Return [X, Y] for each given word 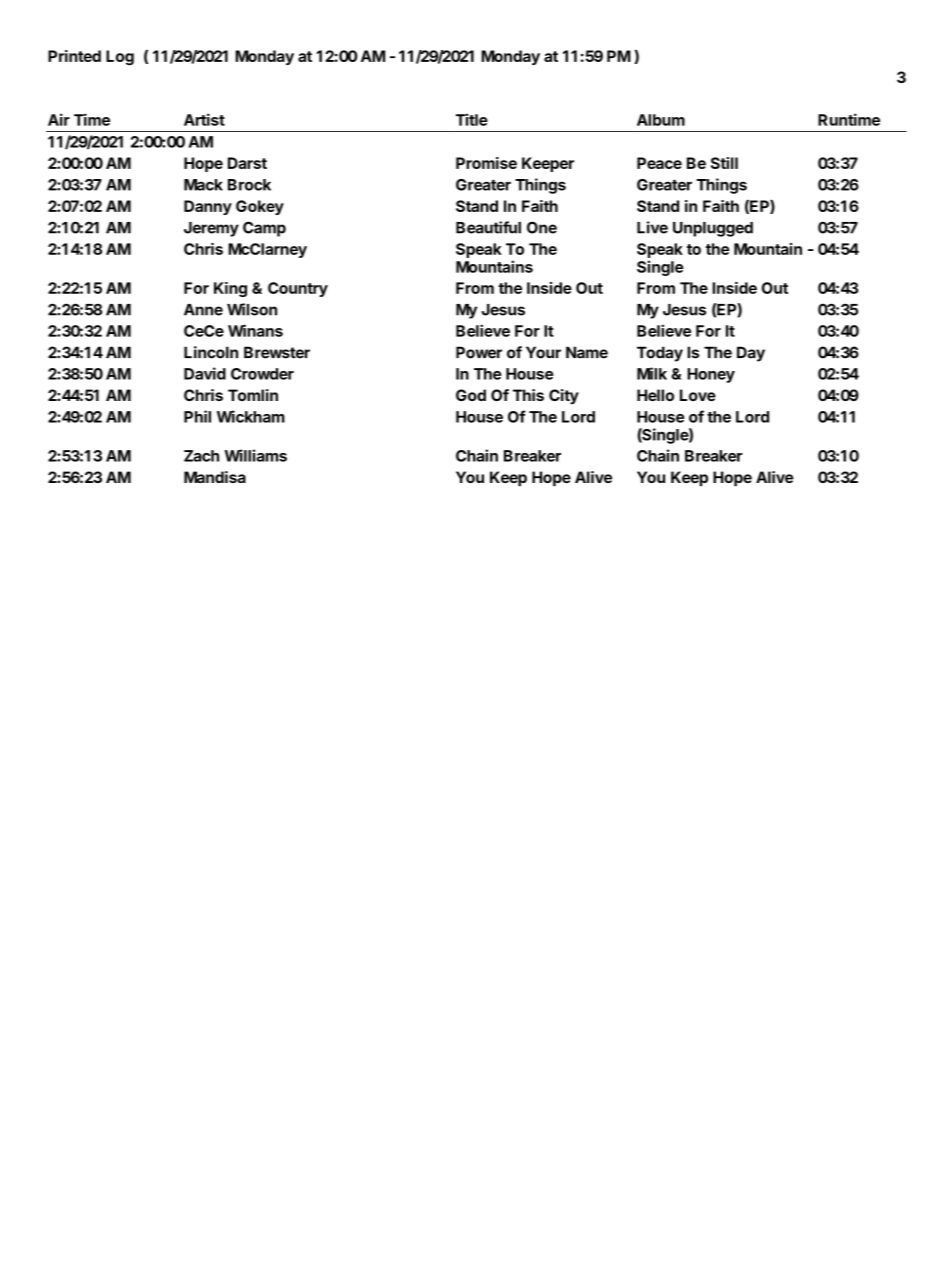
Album [661, 120]
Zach [201, 456]
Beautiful [488, 227]
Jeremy [211, 229]
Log [120, 58]
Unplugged [713, 229]
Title [472, 119]
